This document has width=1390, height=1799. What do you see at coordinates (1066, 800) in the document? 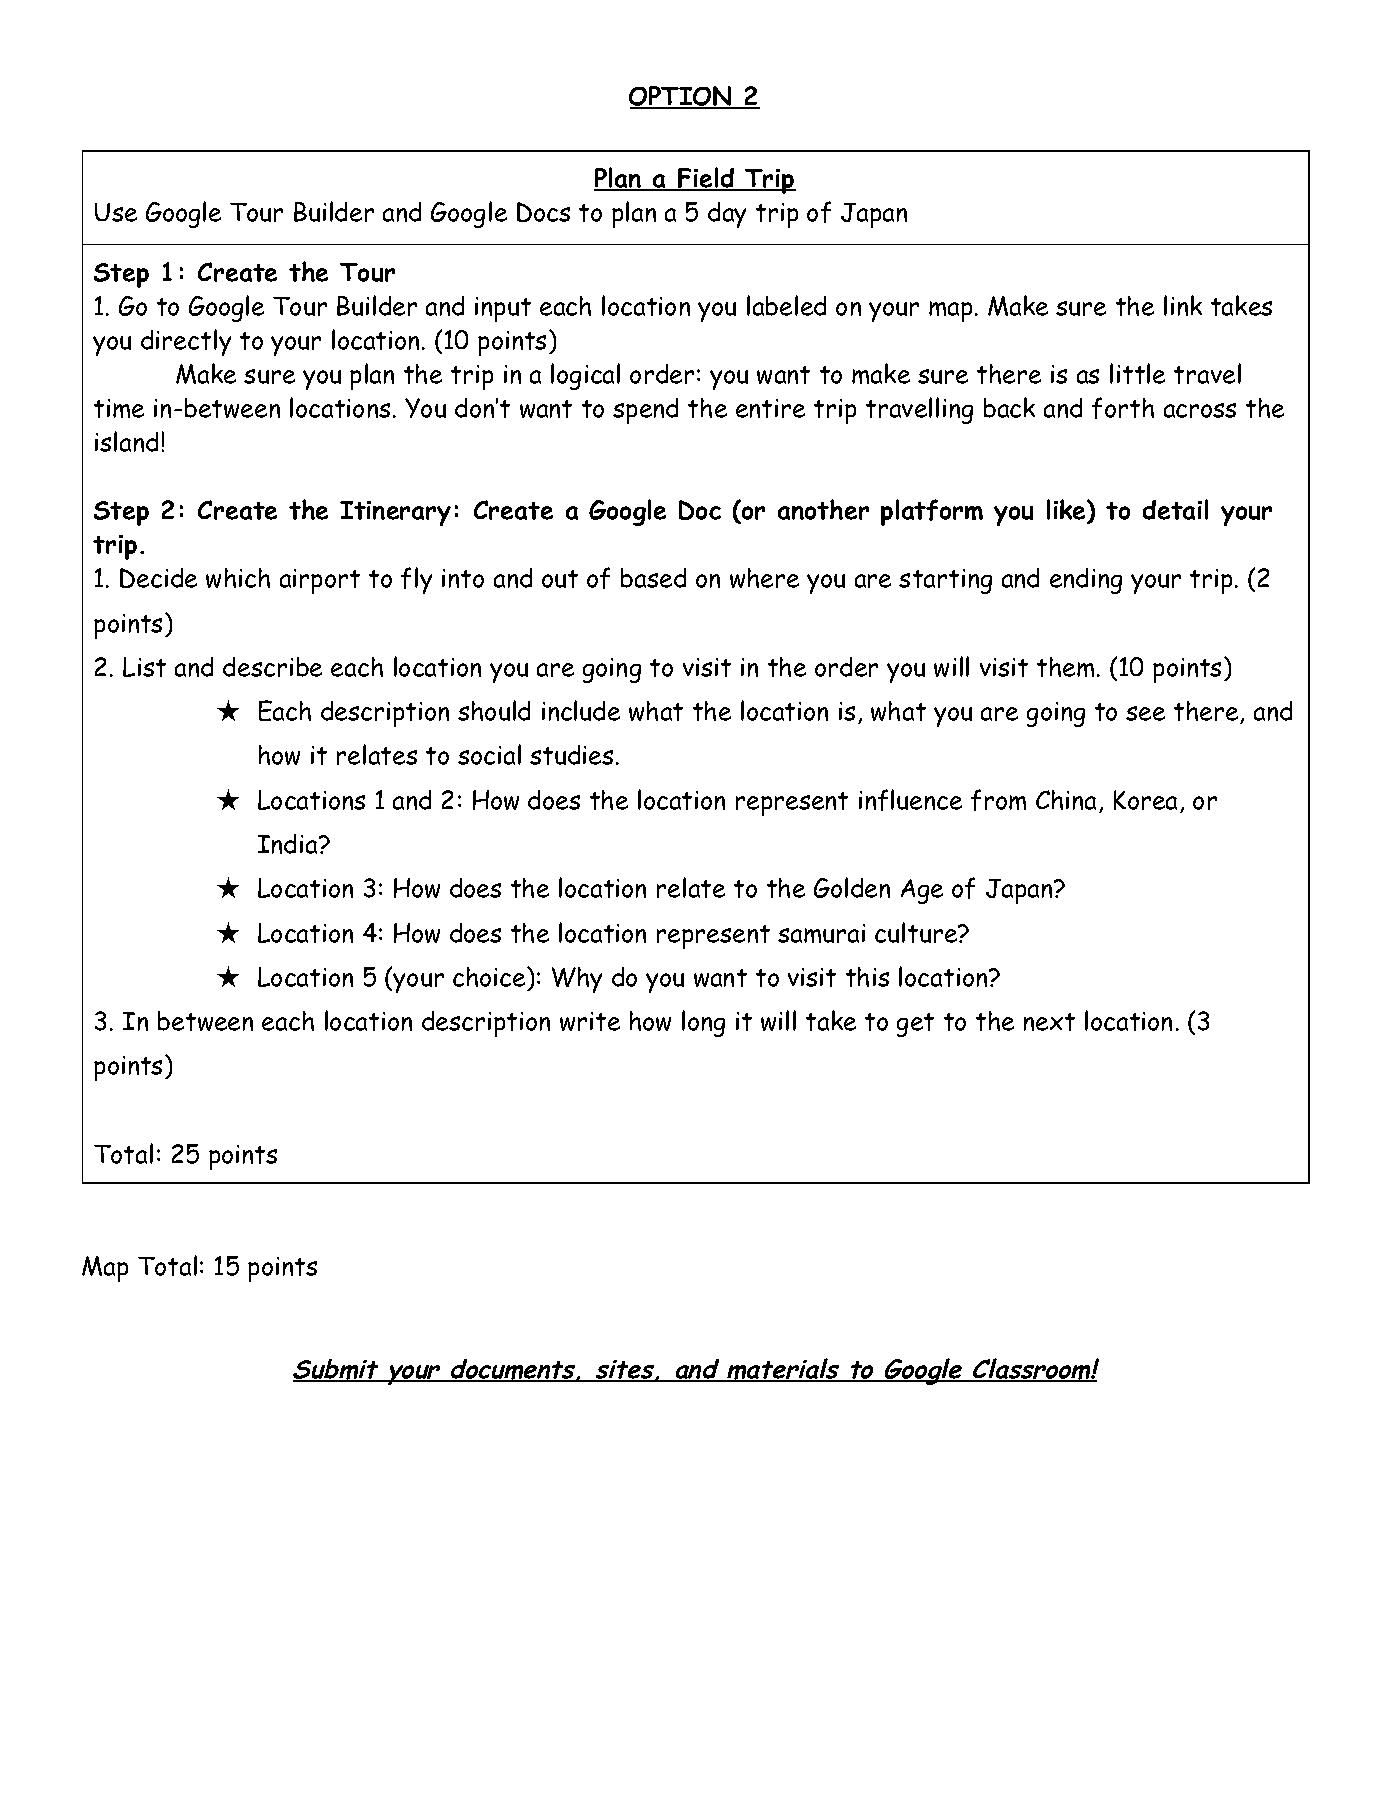
I see `China` at bounding box center [1066, 800].
